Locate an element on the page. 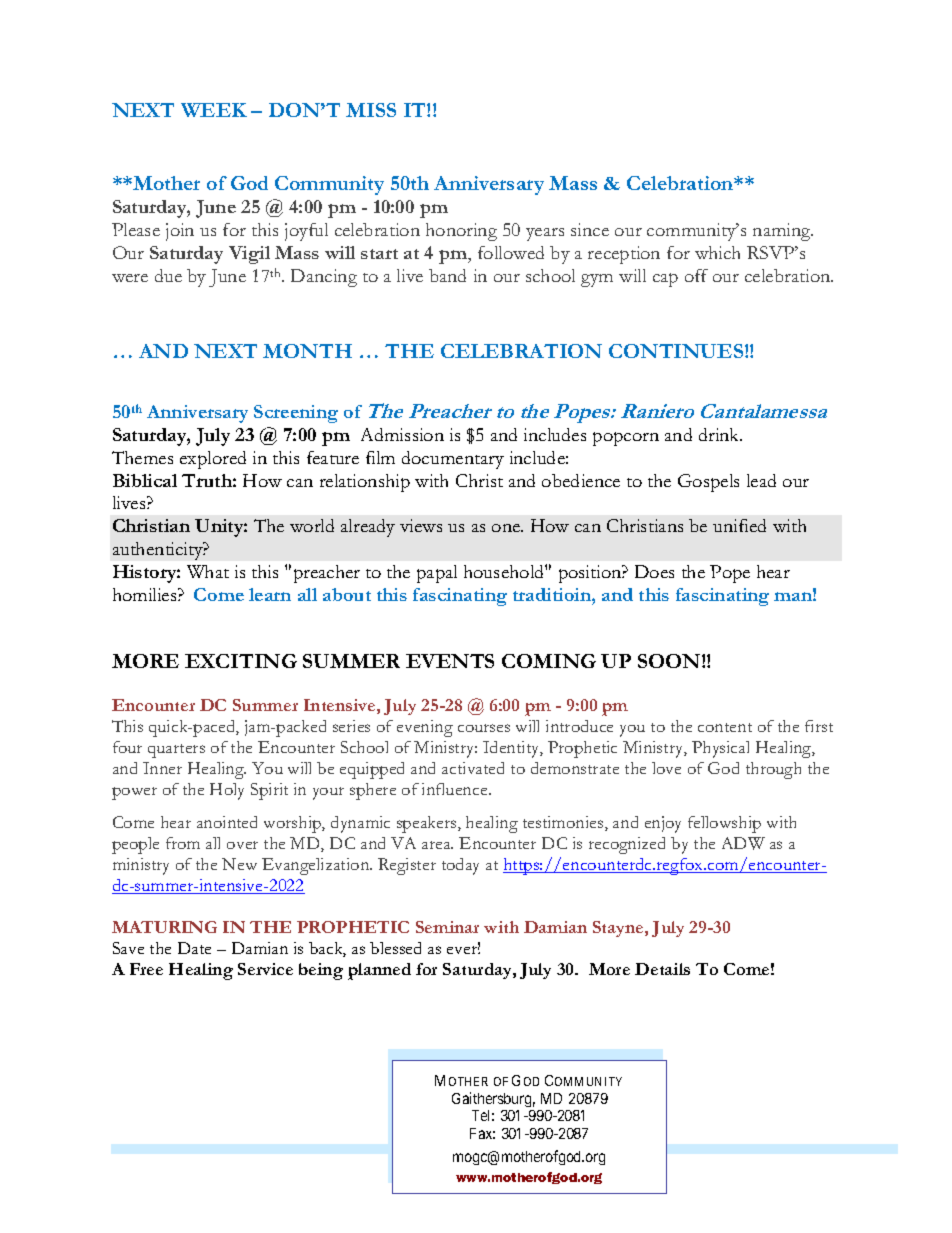  naming is located at coordinates (783, 232).
